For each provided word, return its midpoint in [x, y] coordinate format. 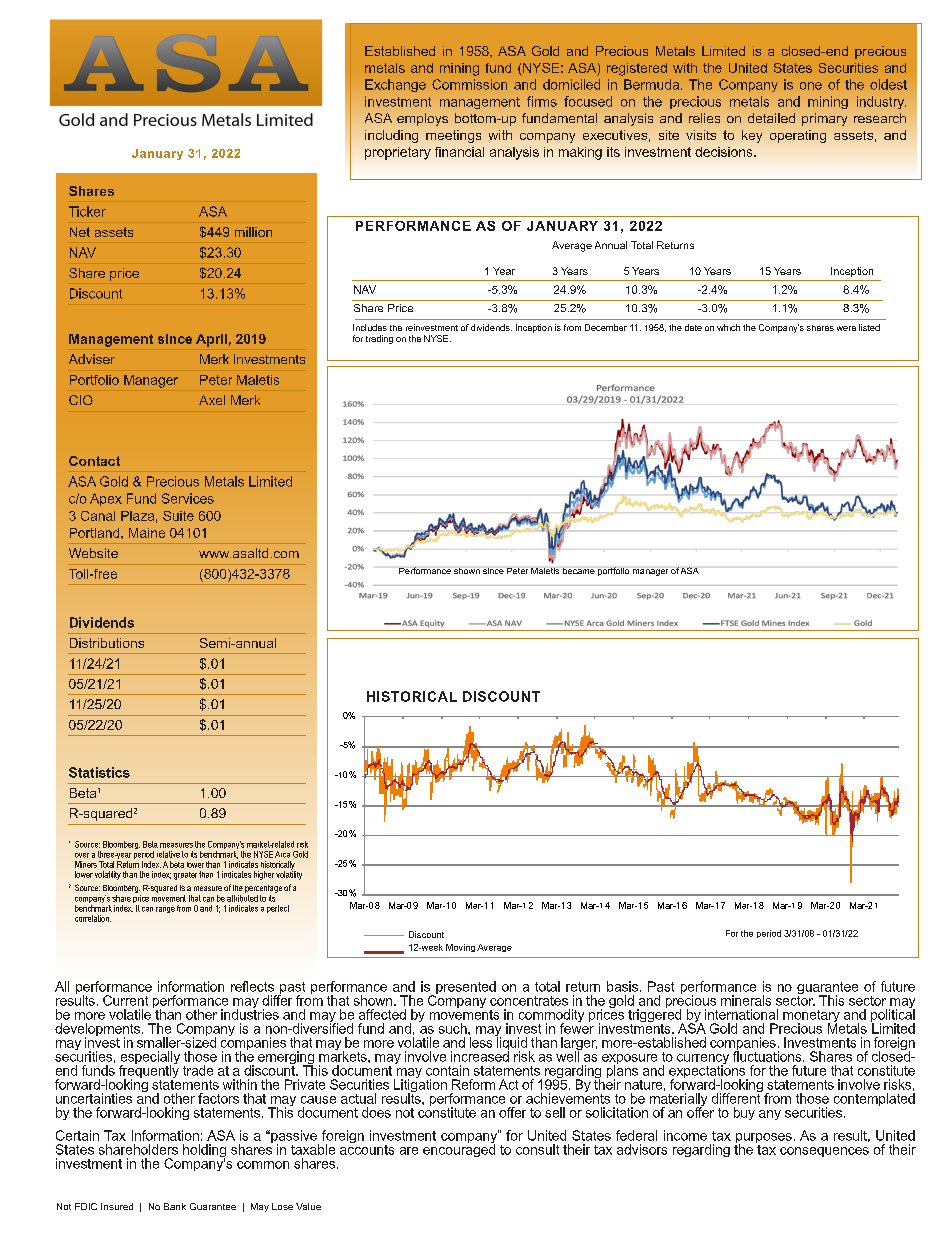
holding [204, 1152]
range [165, 910]
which [728, 327]
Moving [460, 948]
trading [379, 339]
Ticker [87, 211]
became [579, 571]
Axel [212, 400]
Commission [469, 84]
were [846, 328]
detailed [771, 118]
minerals [746, 1000]
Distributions [107, 643]
